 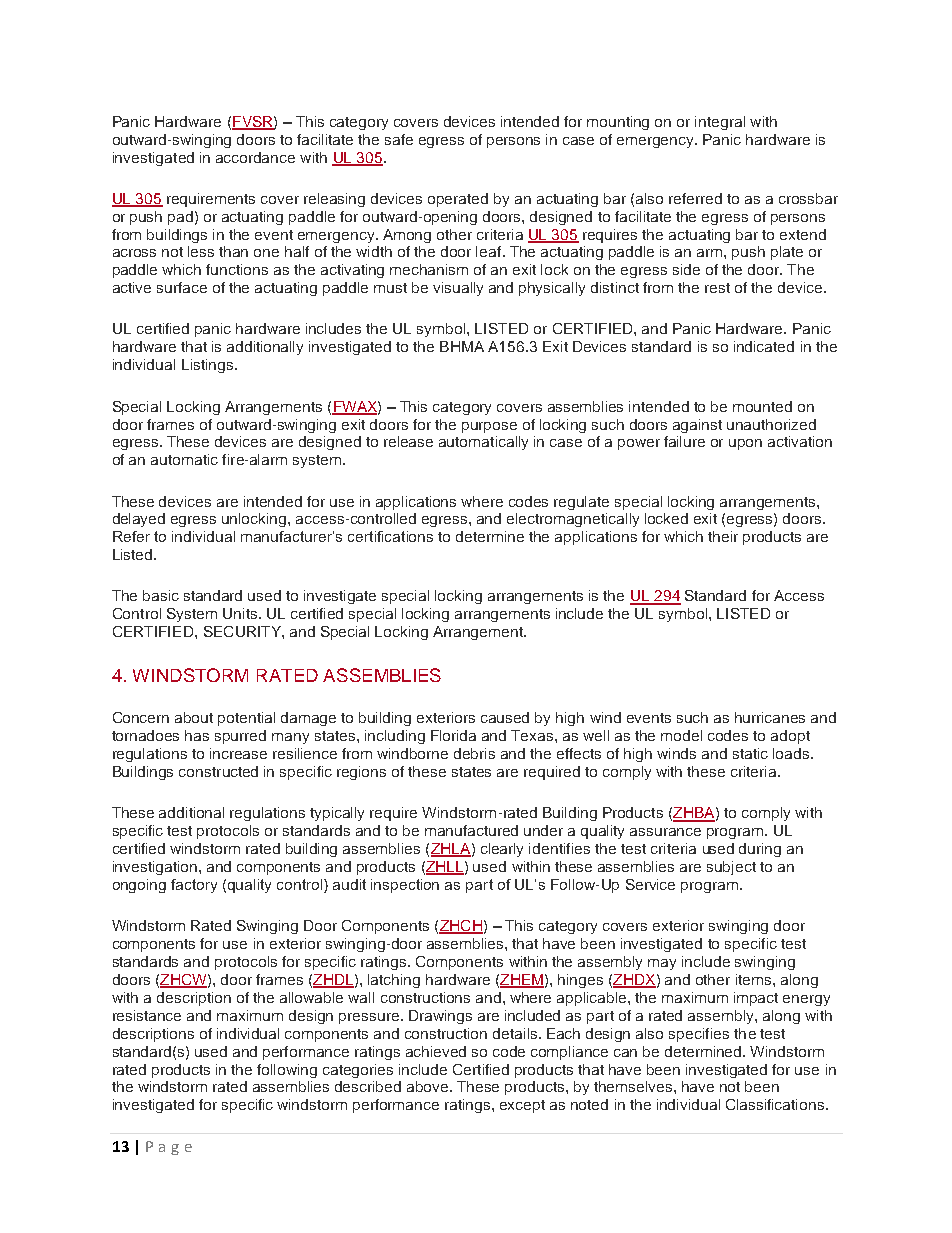 What do you see at coordinates (750, 753) in the screenshot?
I see `static` at bounding box center [750, 753].
